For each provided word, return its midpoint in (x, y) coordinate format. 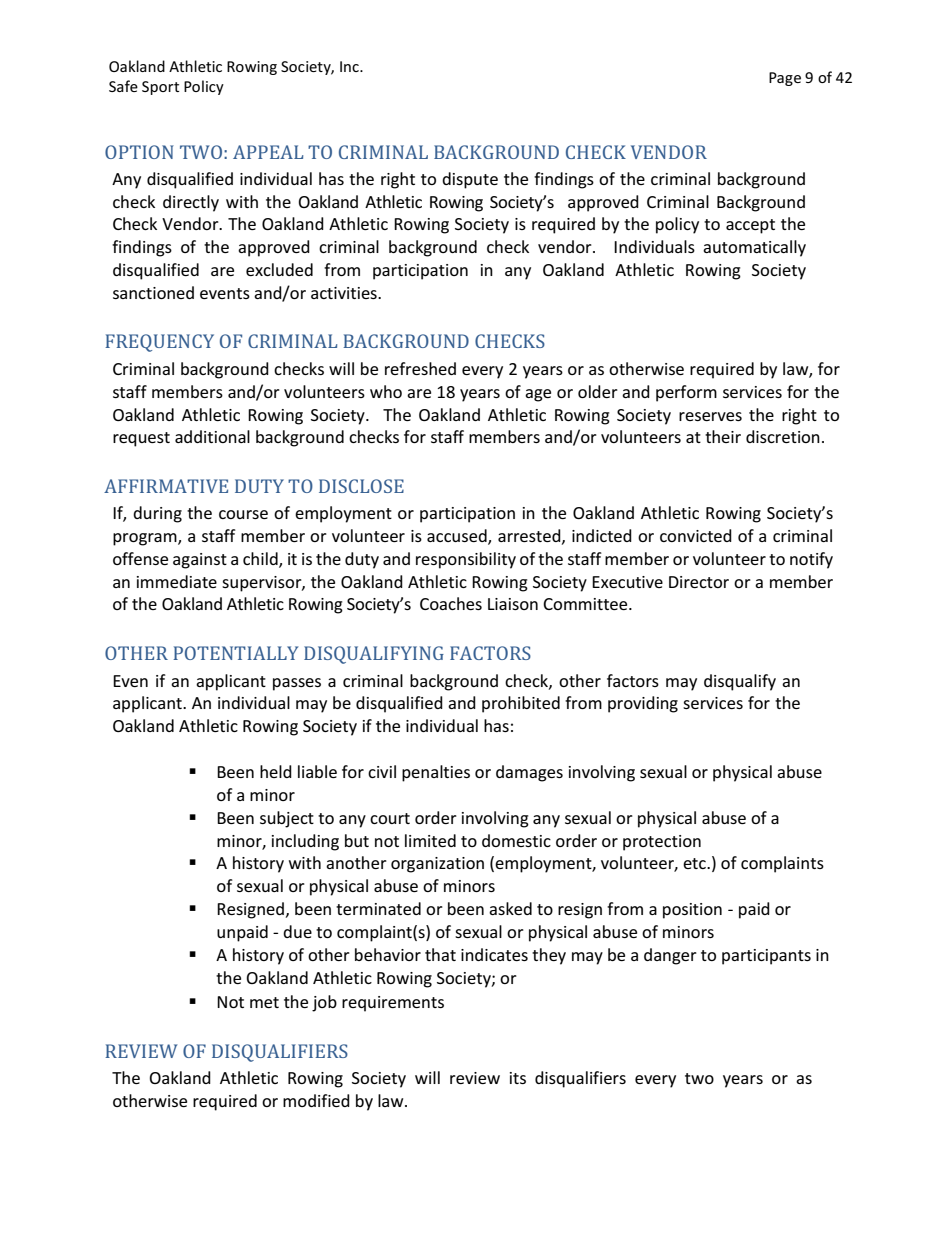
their (723, 436)
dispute (470, 180)
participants (766, 957)
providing (643, 704)
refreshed (420, 368)
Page (785, 79)
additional (212, 436)
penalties (436, 773)
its (518, 1078)
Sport (160, 88)
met (264, 1002)
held (276, 771)
